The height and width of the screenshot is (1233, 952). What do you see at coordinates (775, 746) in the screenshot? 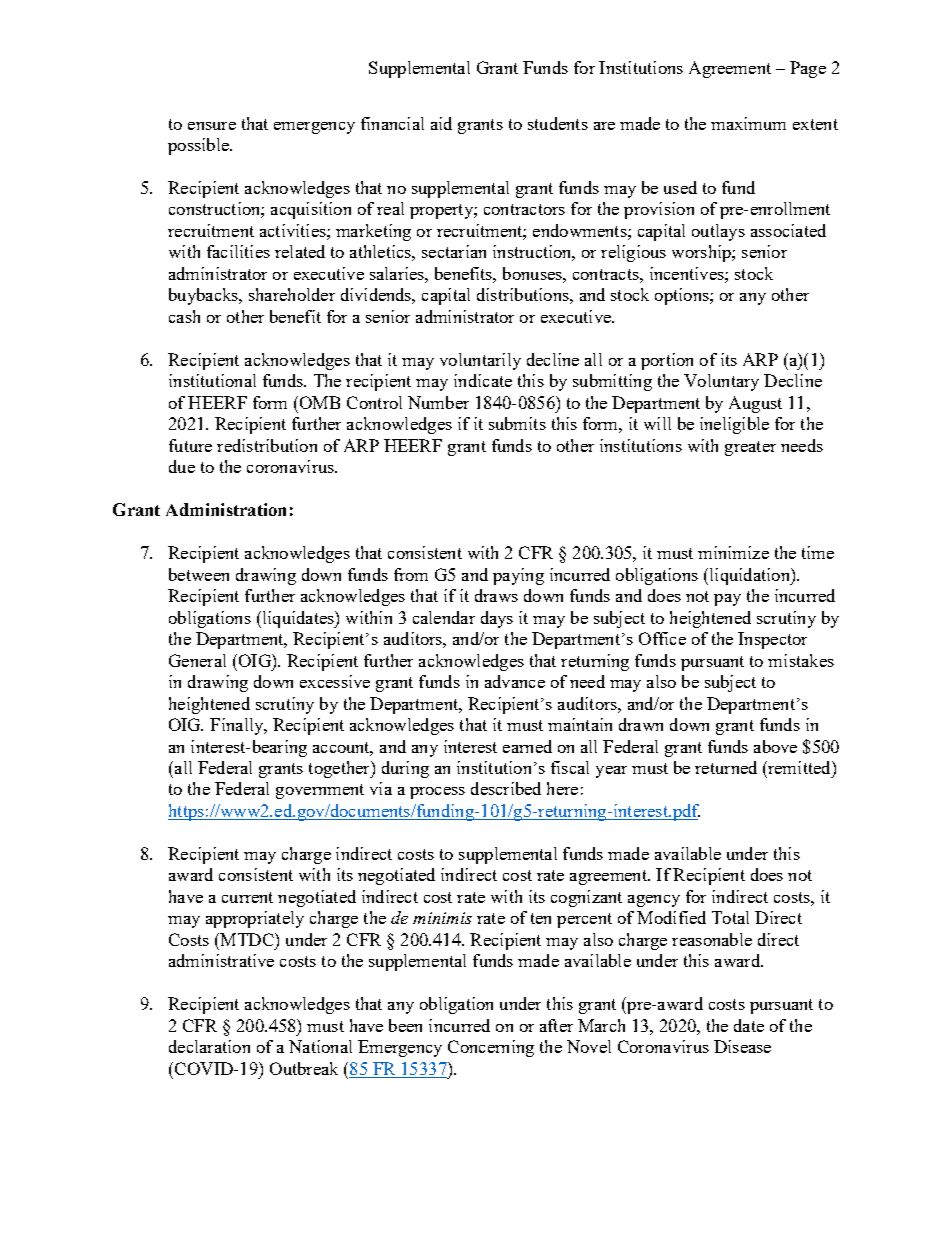
I see `above` at bounding box center [775, 746].
